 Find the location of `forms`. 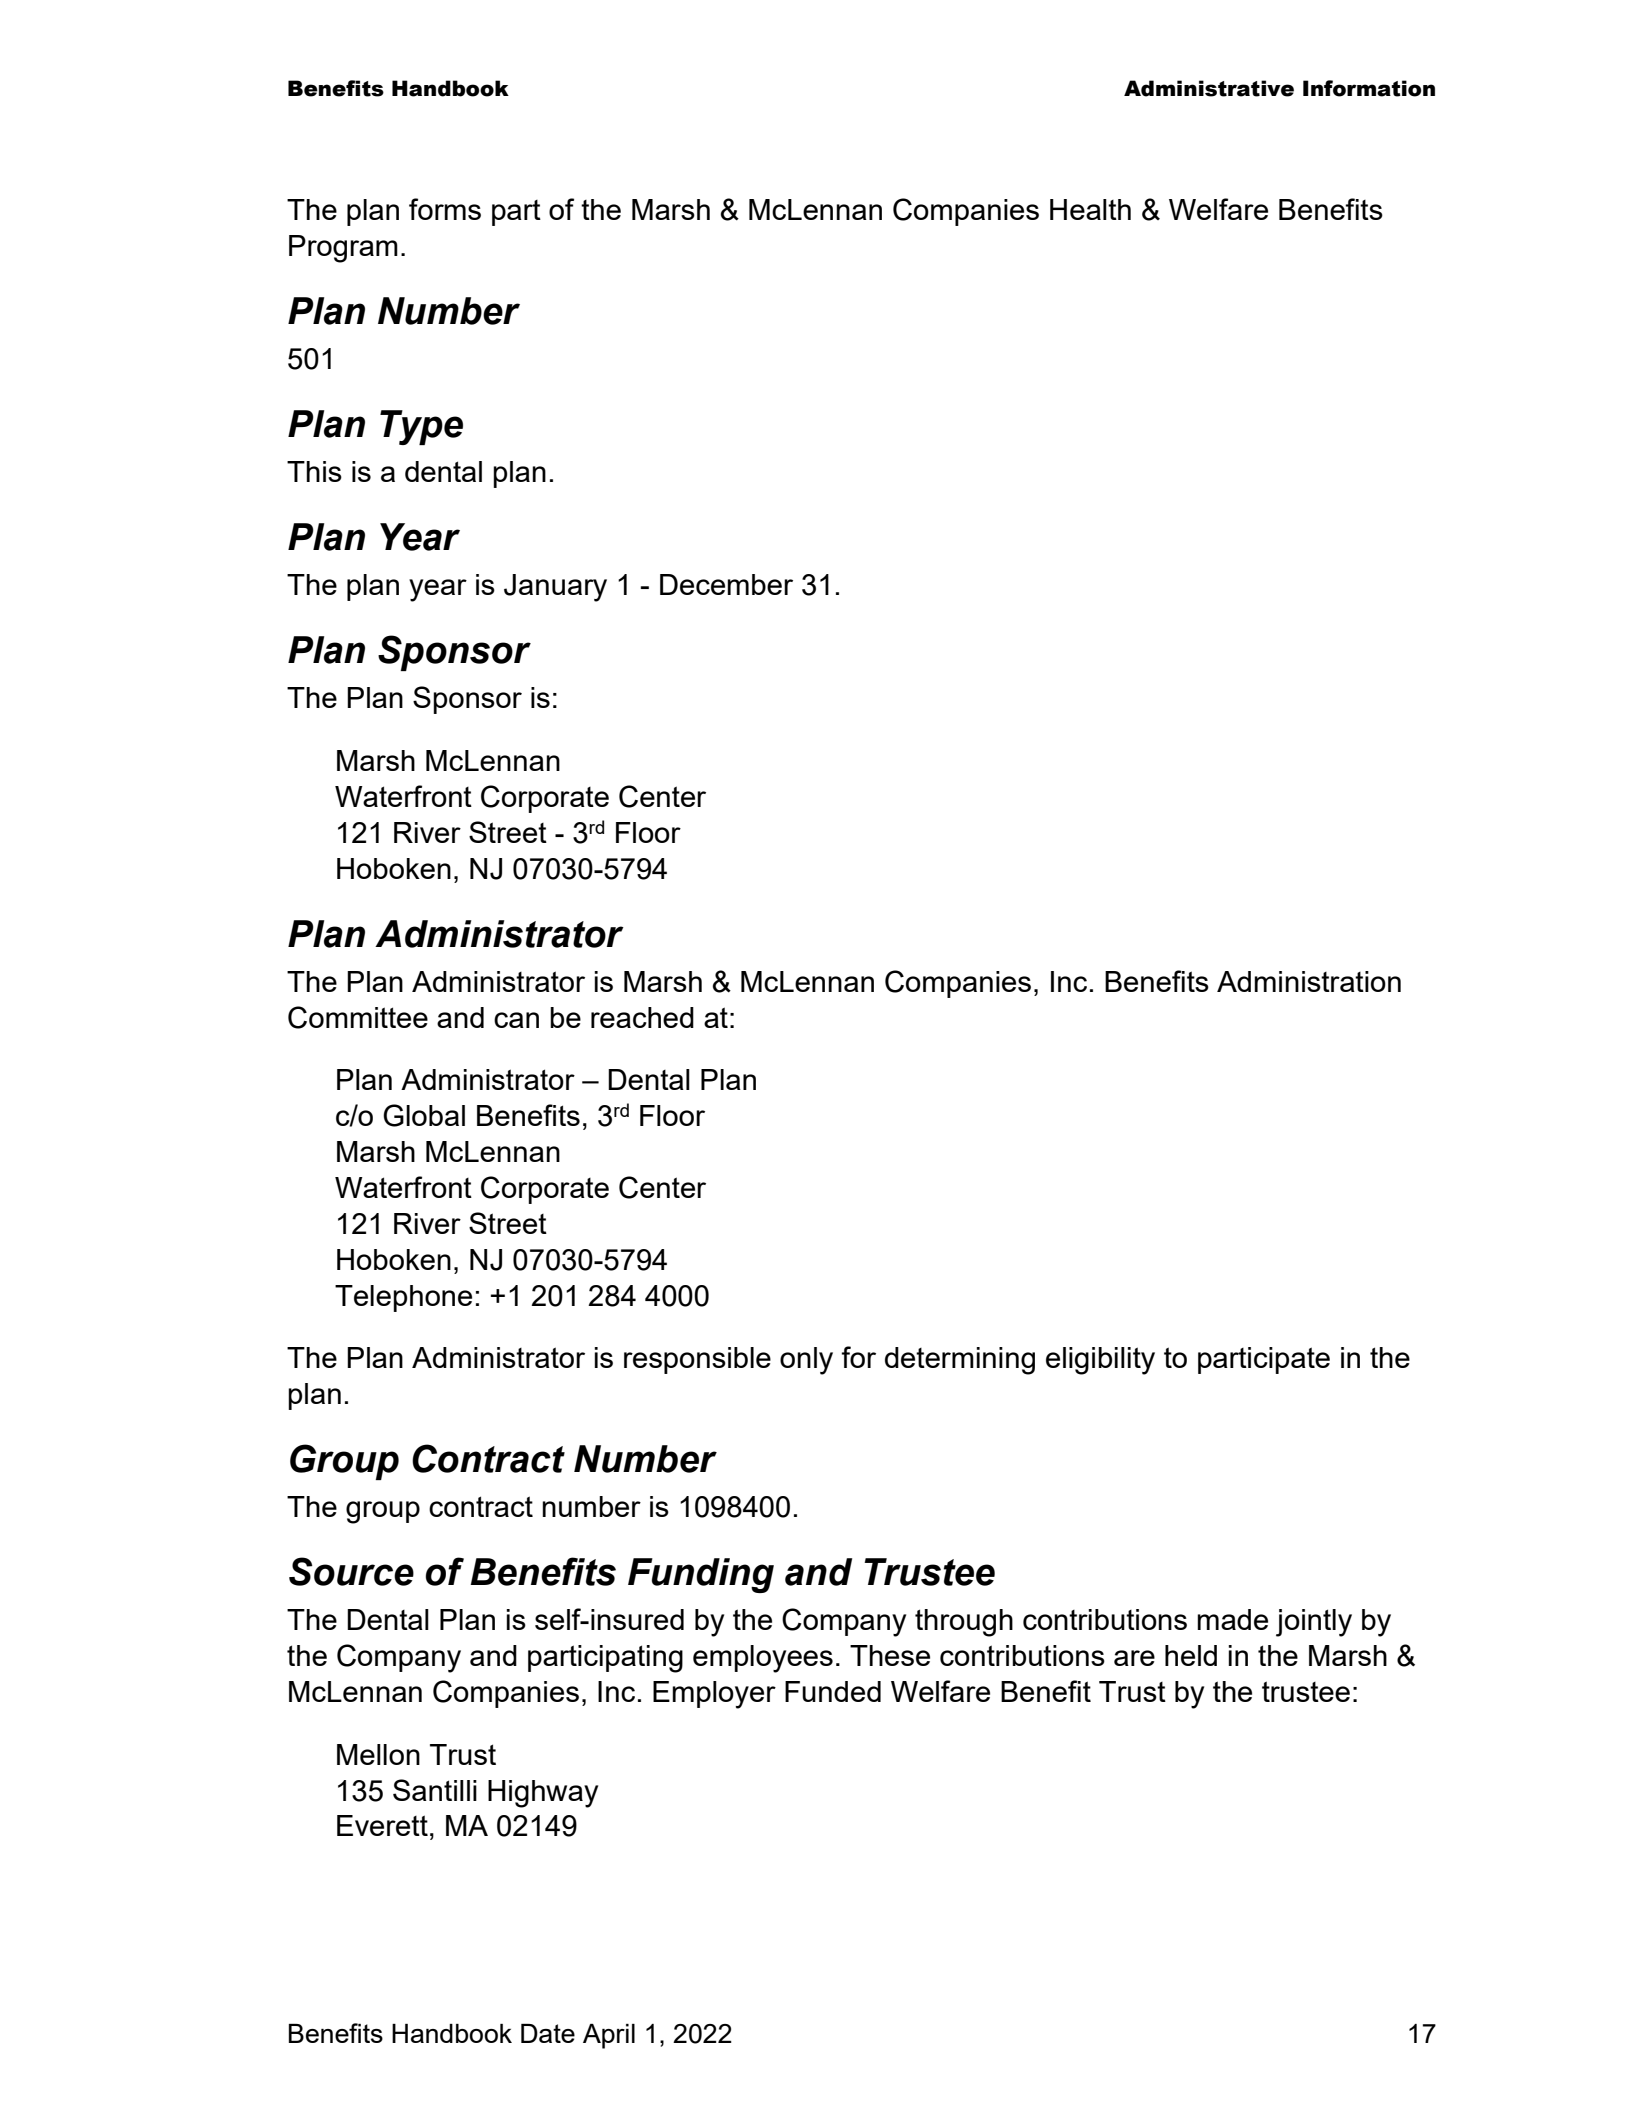

forms is located at coordinates (445, 209).
